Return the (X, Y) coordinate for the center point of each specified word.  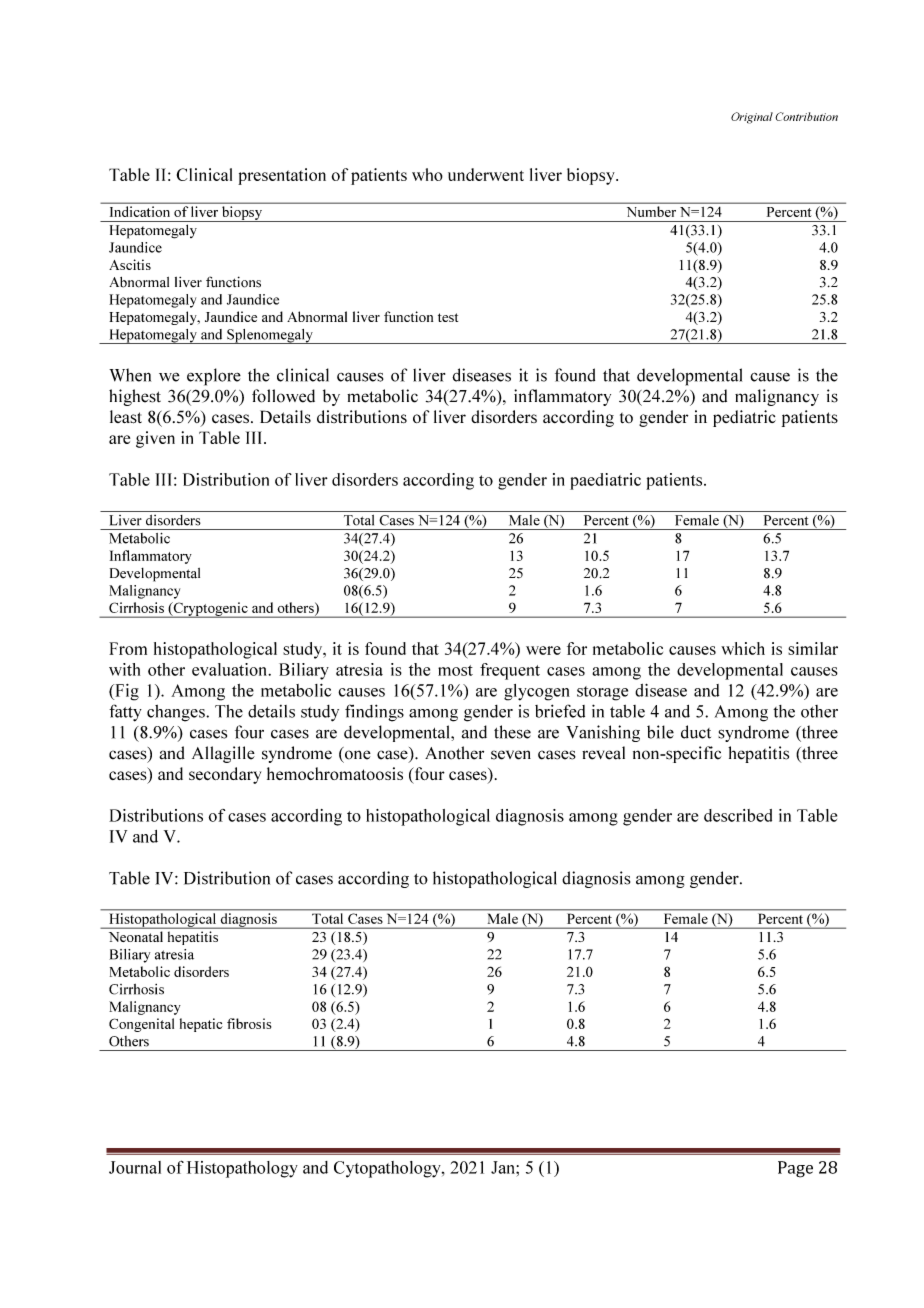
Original (752, 118)
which (743, 648)
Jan (504, 1167)
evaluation (230, 669)
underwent (486, 174)
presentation (282, 176)
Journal (135, 1167)
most (455, 670)
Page (795, 1169)
